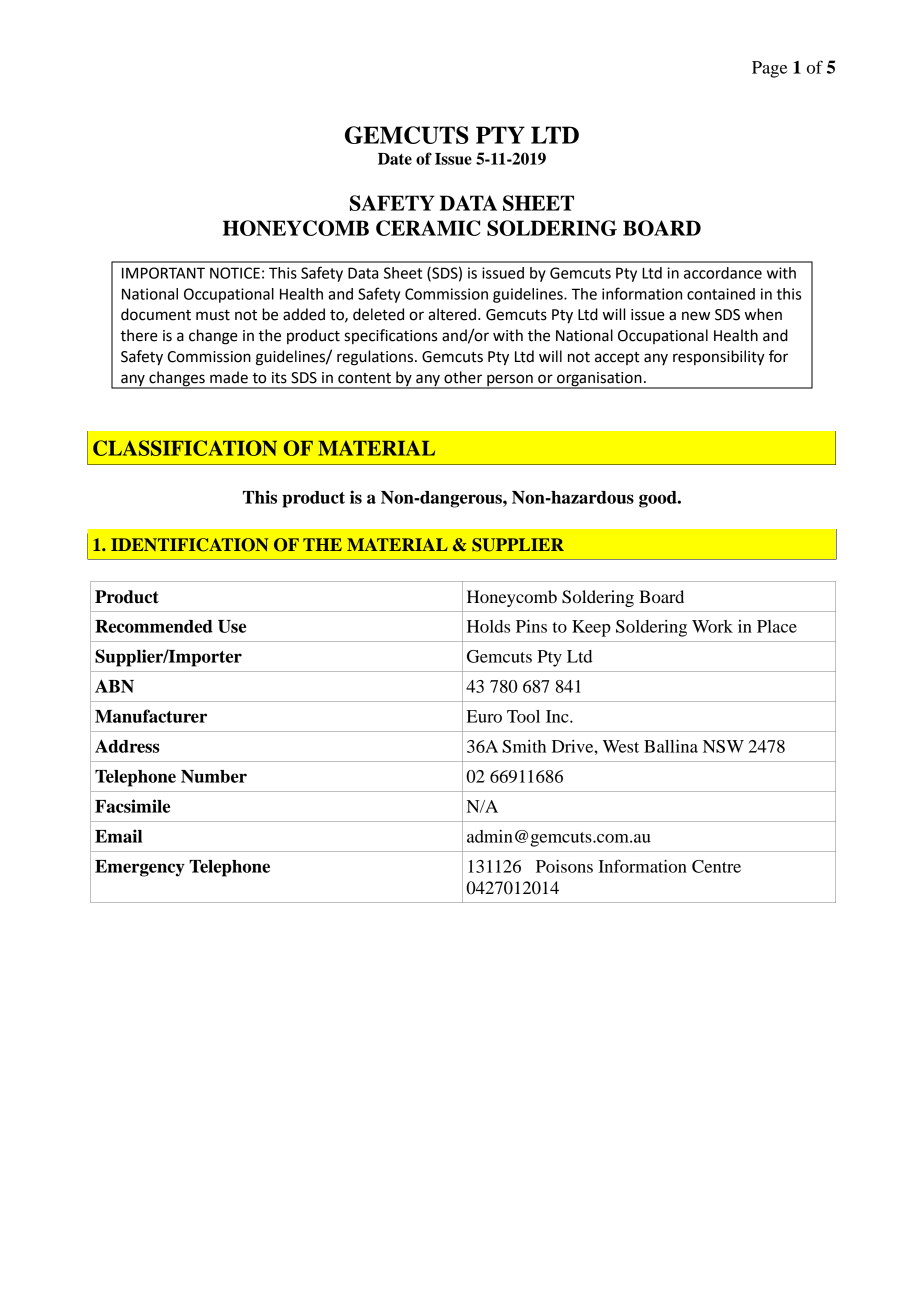  I want to click on altered, so click(452, 314).
